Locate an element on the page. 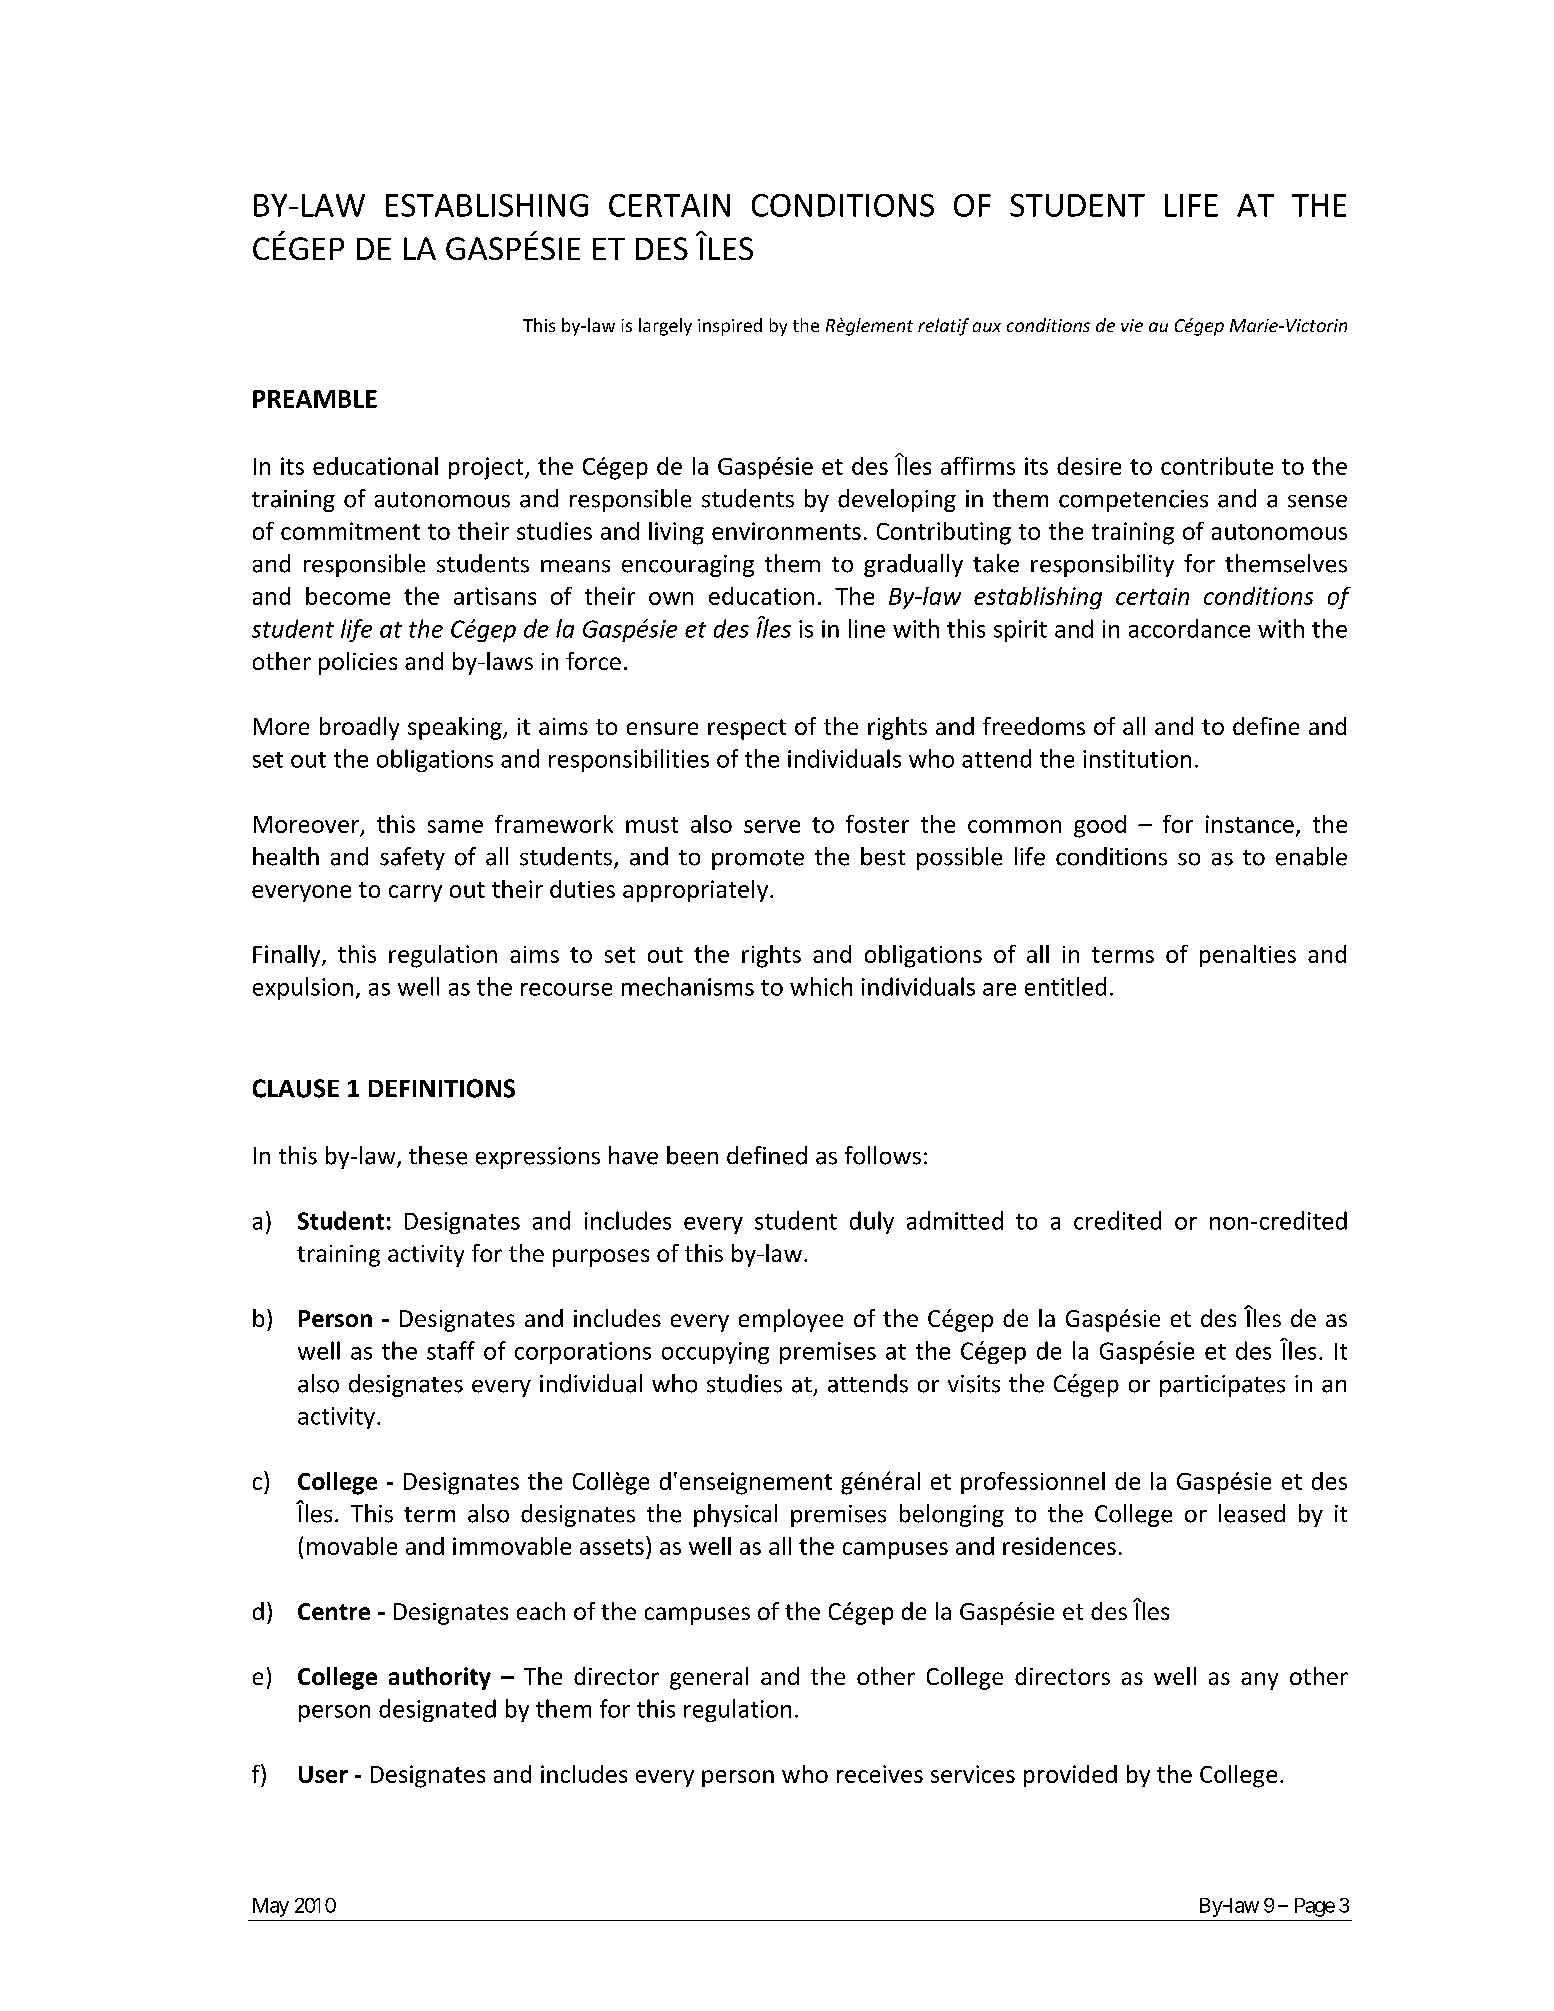 Image resolution: width=1554 pixels, height=2011 pixels. receives is located at coordinates (880, 1774).
